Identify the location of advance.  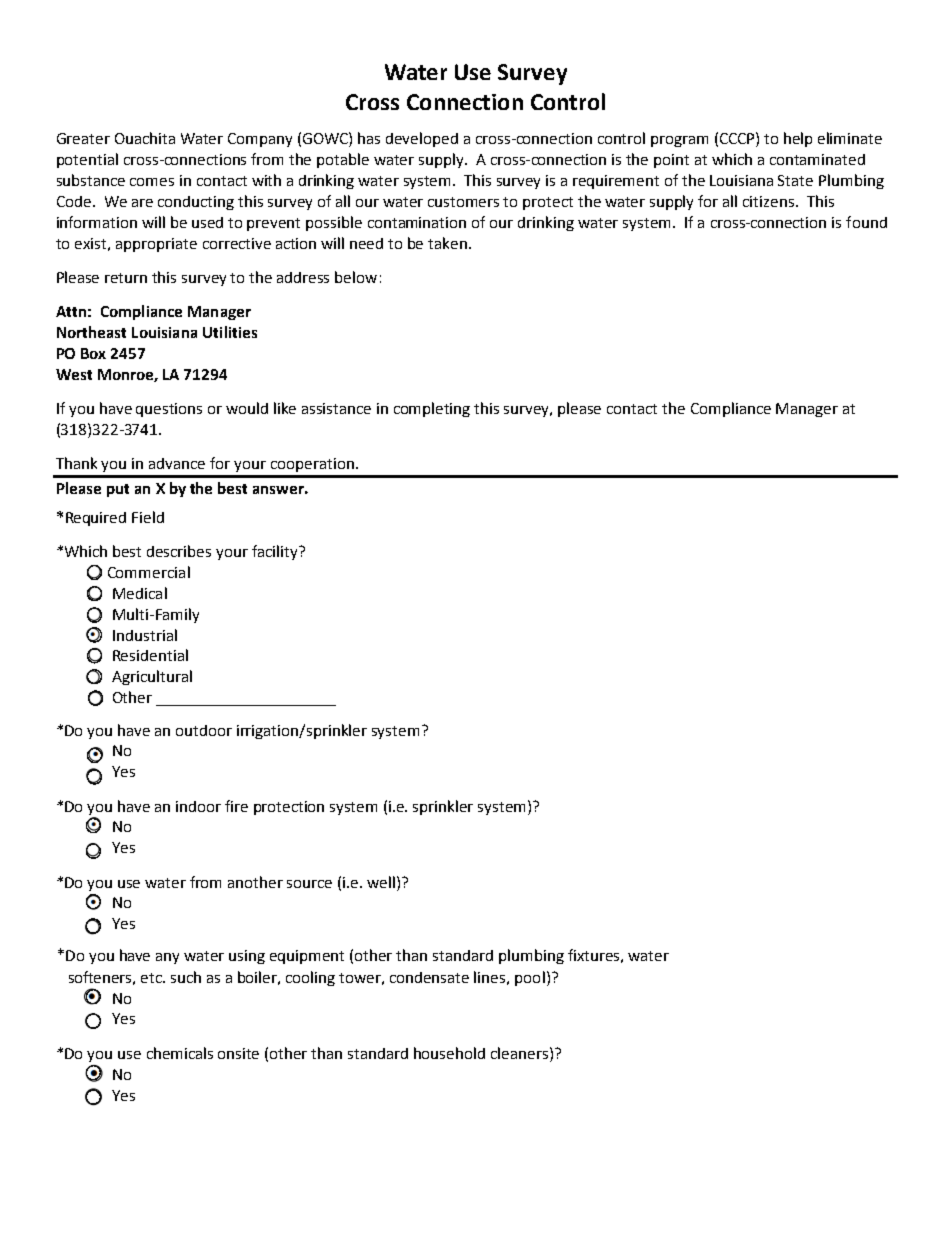
(177, 463).
